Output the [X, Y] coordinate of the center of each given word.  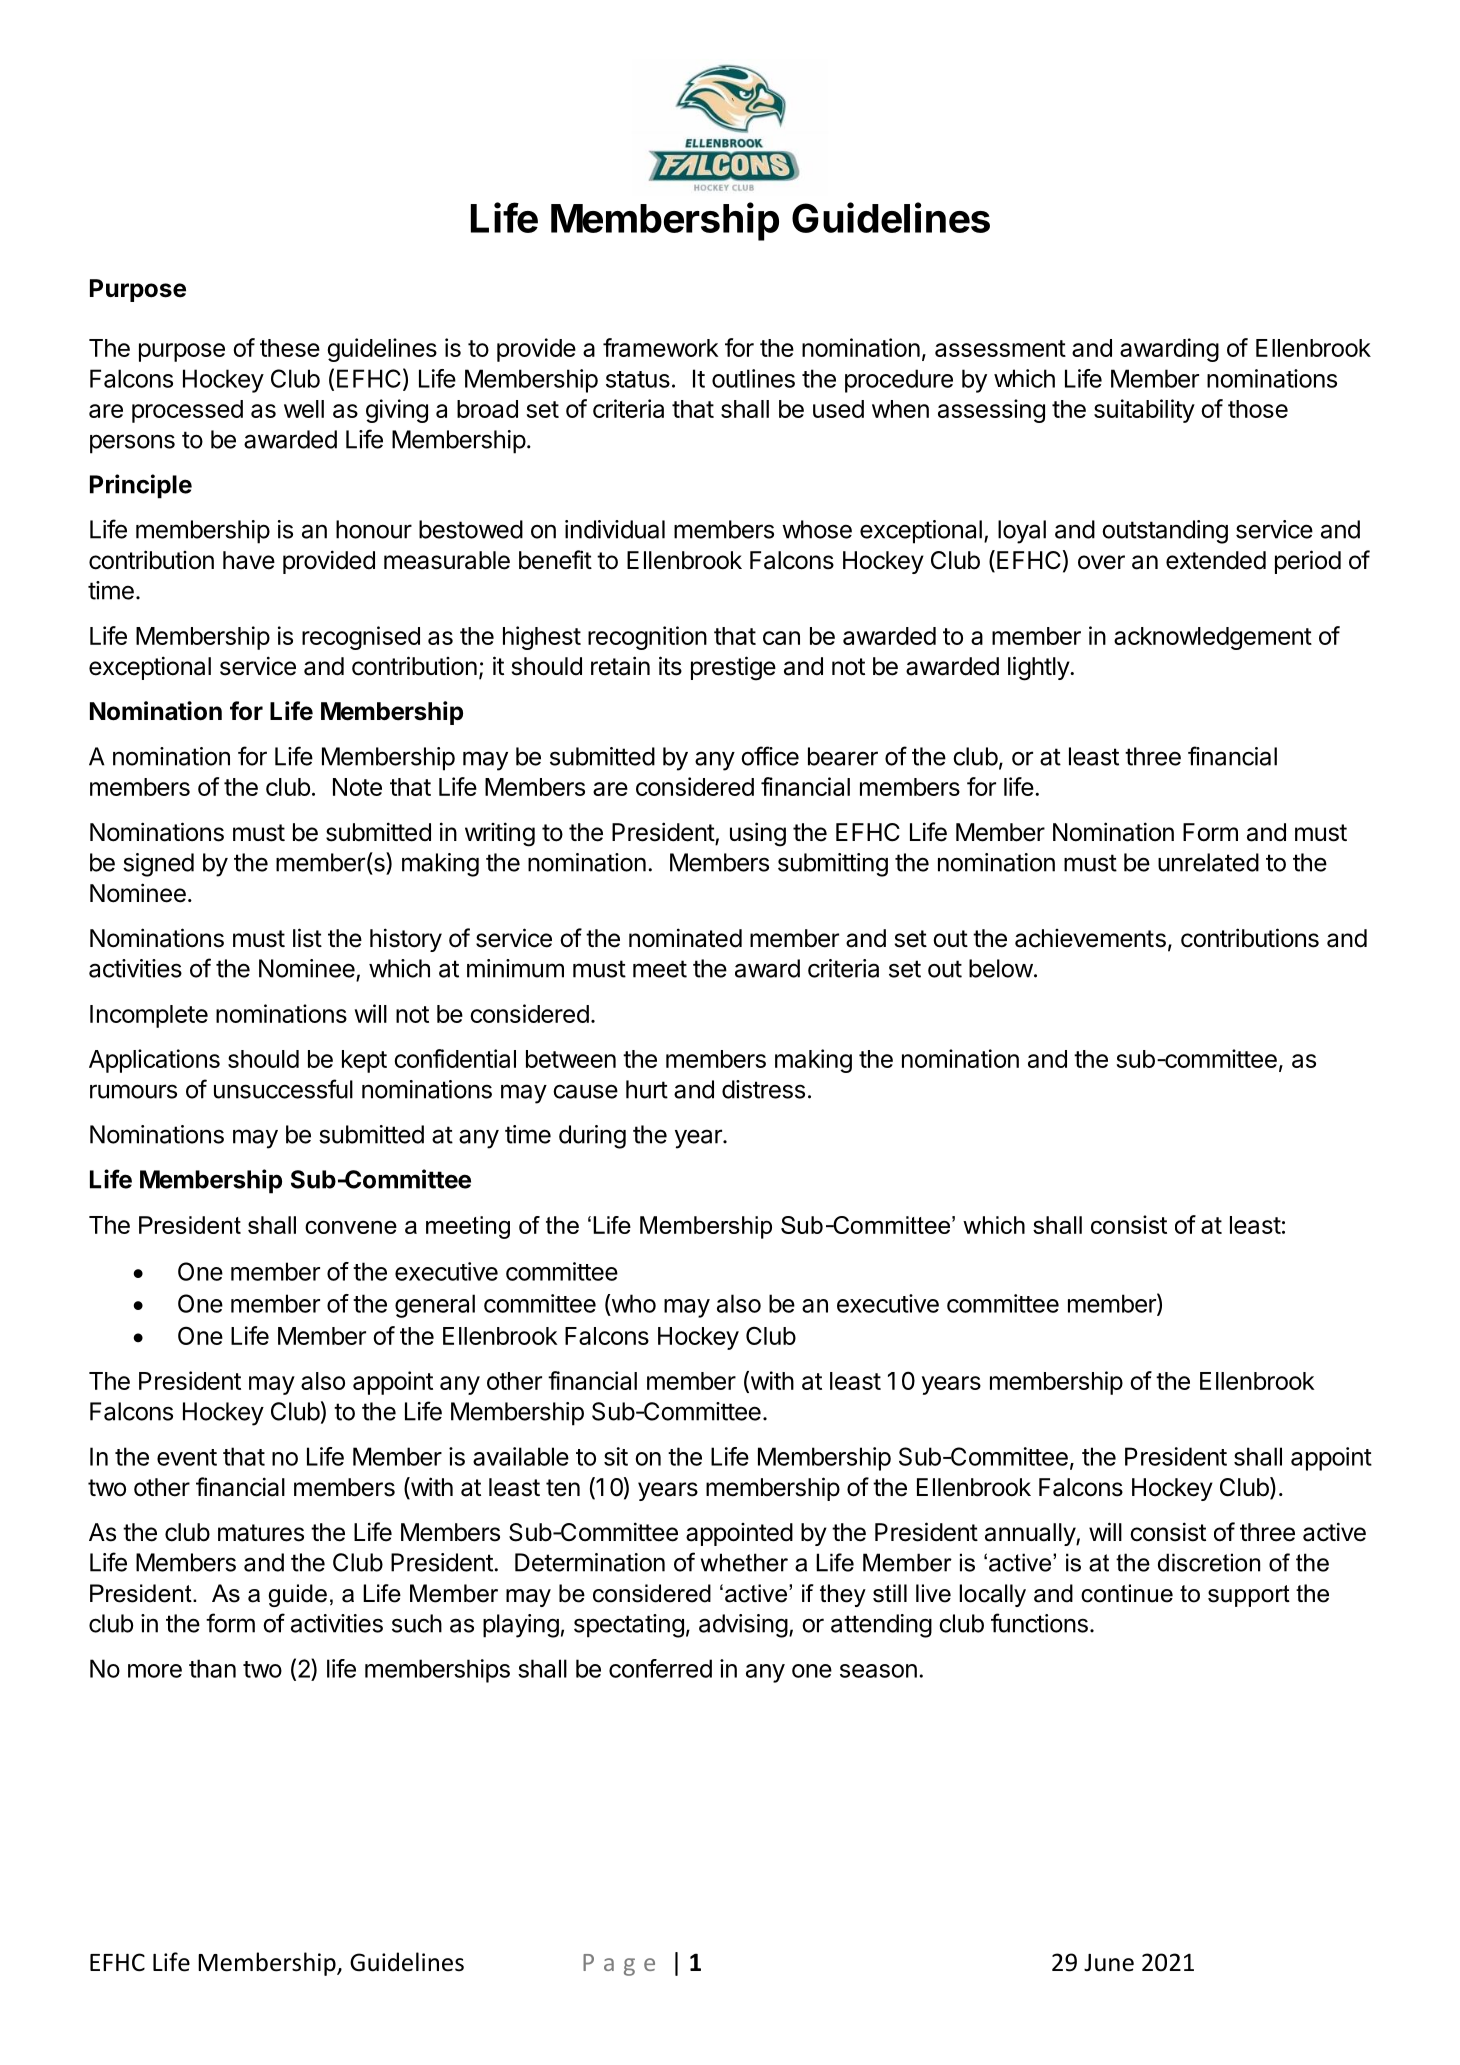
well [304, 409]
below [1001, 968]
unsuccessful [283, 1089]
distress [763, 1089]
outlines [753, 378]
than [212, 1668]
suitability [1144, 411]
